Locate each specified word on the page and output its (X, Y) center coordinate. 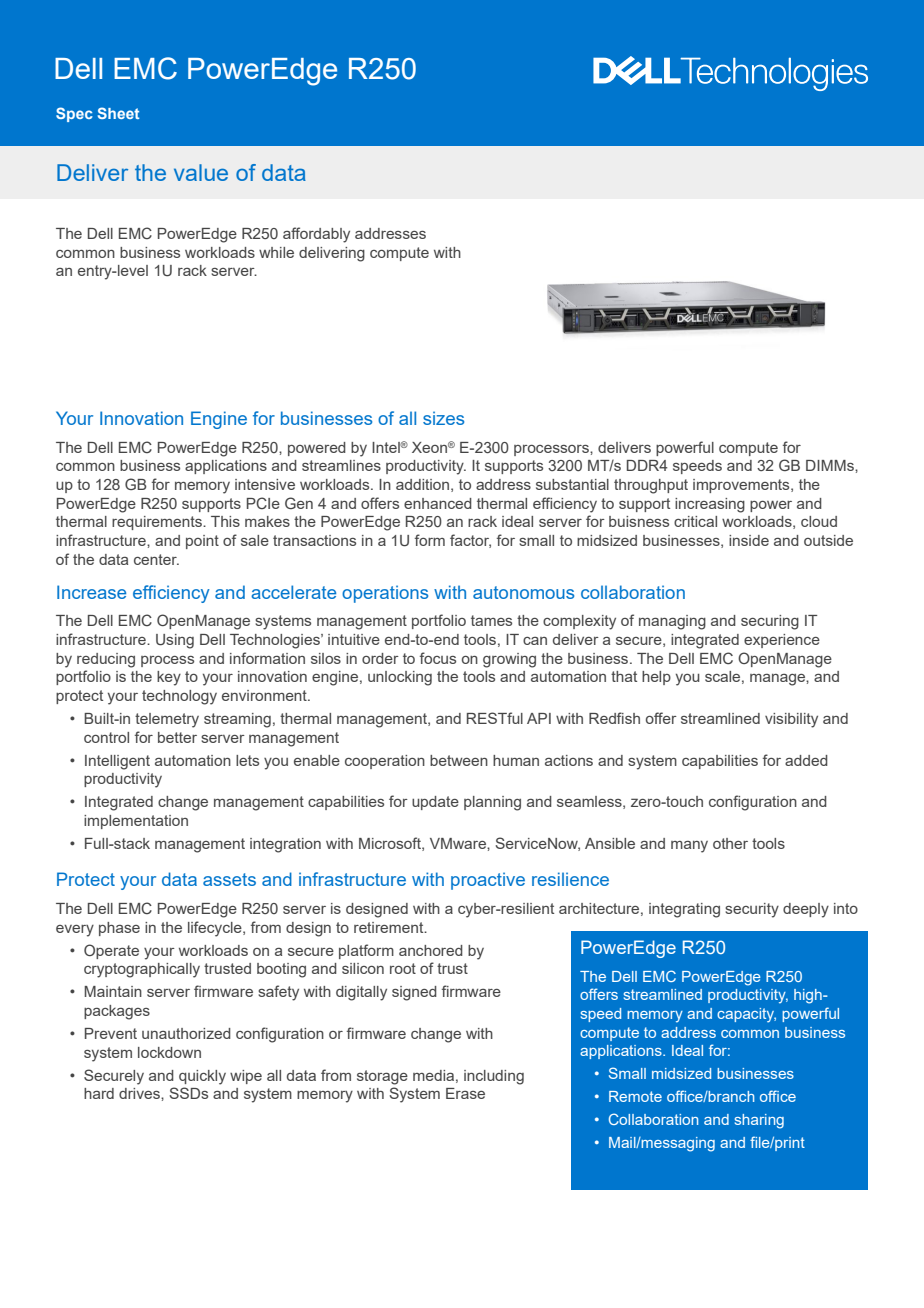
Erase (465, 1093)
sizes (443, 418)
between (459, 760)
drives (140, 1093)
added (806, 760)
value (201, 172)
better (177, 737)
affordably (316, 235)
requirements (158, 523)
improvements (742, 486)
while (276, 252)
